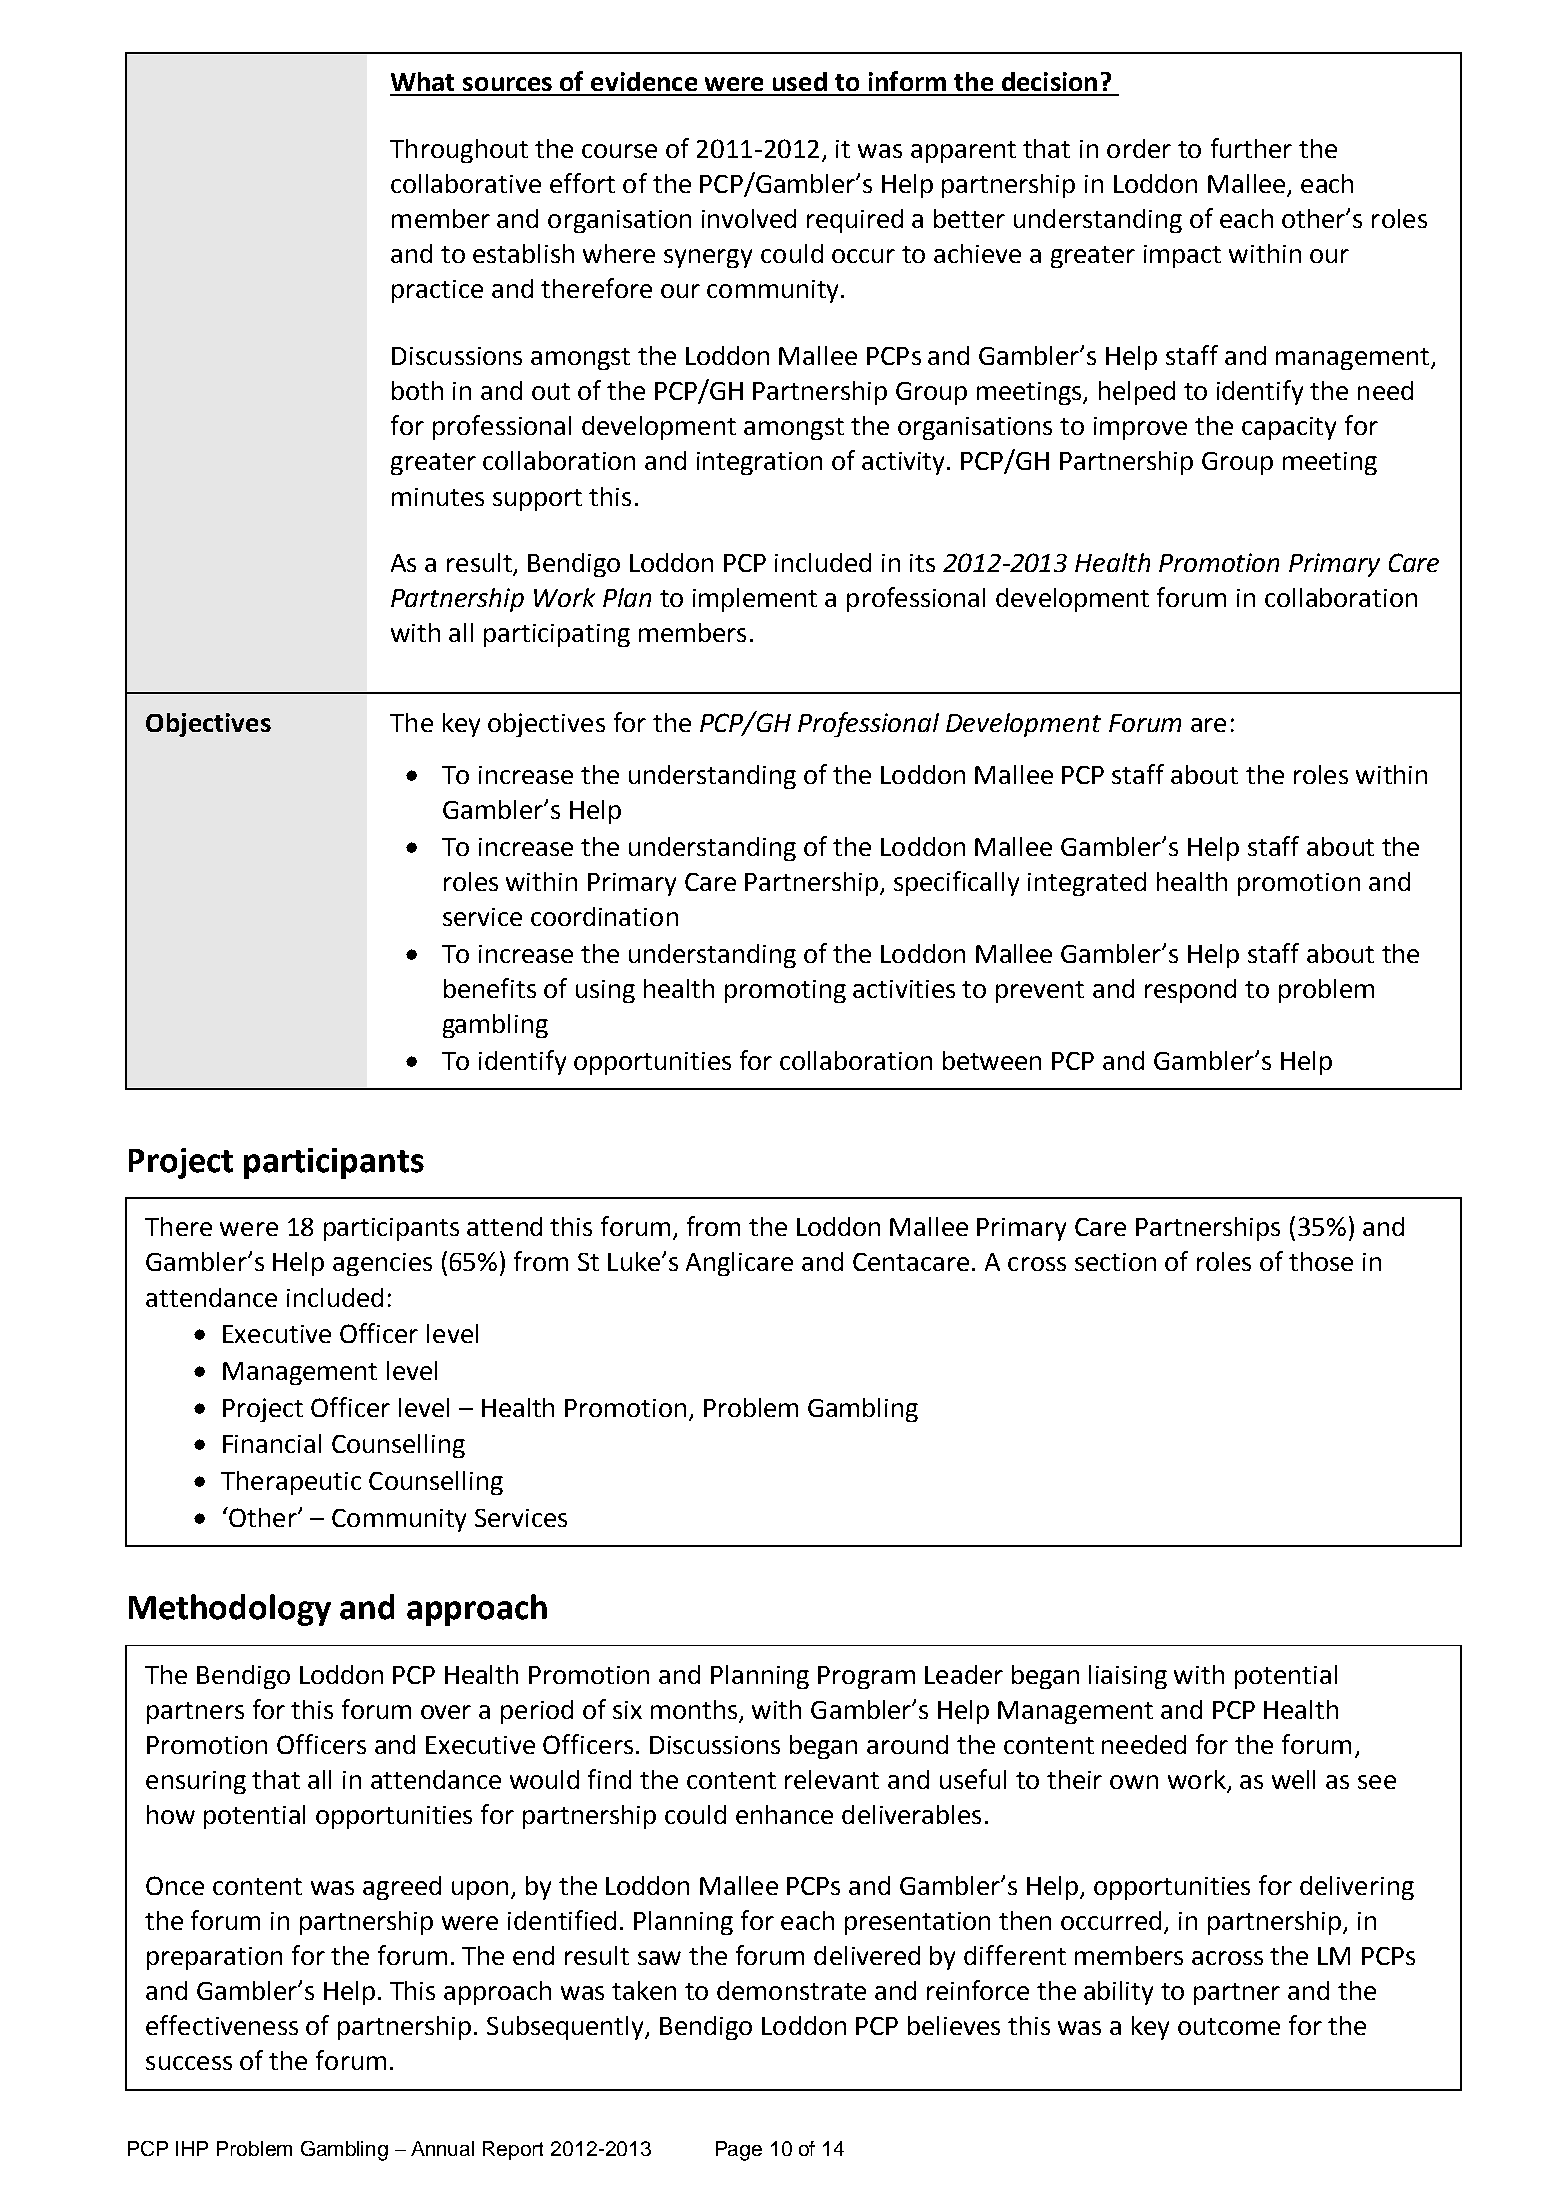 This screenshot has height=2203, width=1557. I want to click on involved, so click(749, 218).
